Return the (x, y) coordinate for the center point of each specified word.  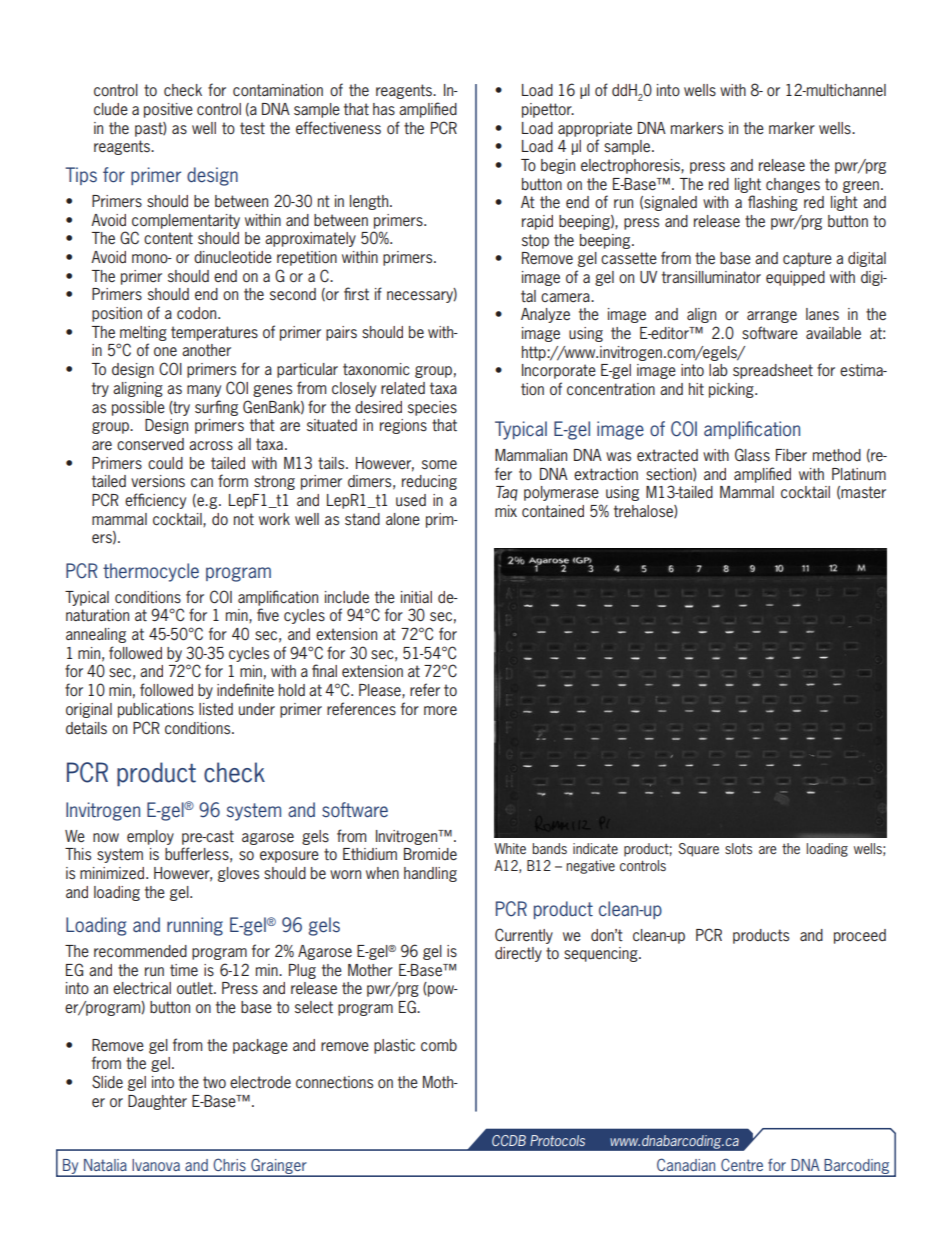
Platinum (859, 474)
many (204, 391)
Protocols (557, 1140)
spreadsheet (773, 371)
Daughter (157, 1102)
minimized (113, 873)
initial (416, 597)
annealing (96, 635)
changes (793, 185)
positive (168, 110)
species (432, 408)
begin (558, 166)
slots (738, 848)
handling (430, 874)
